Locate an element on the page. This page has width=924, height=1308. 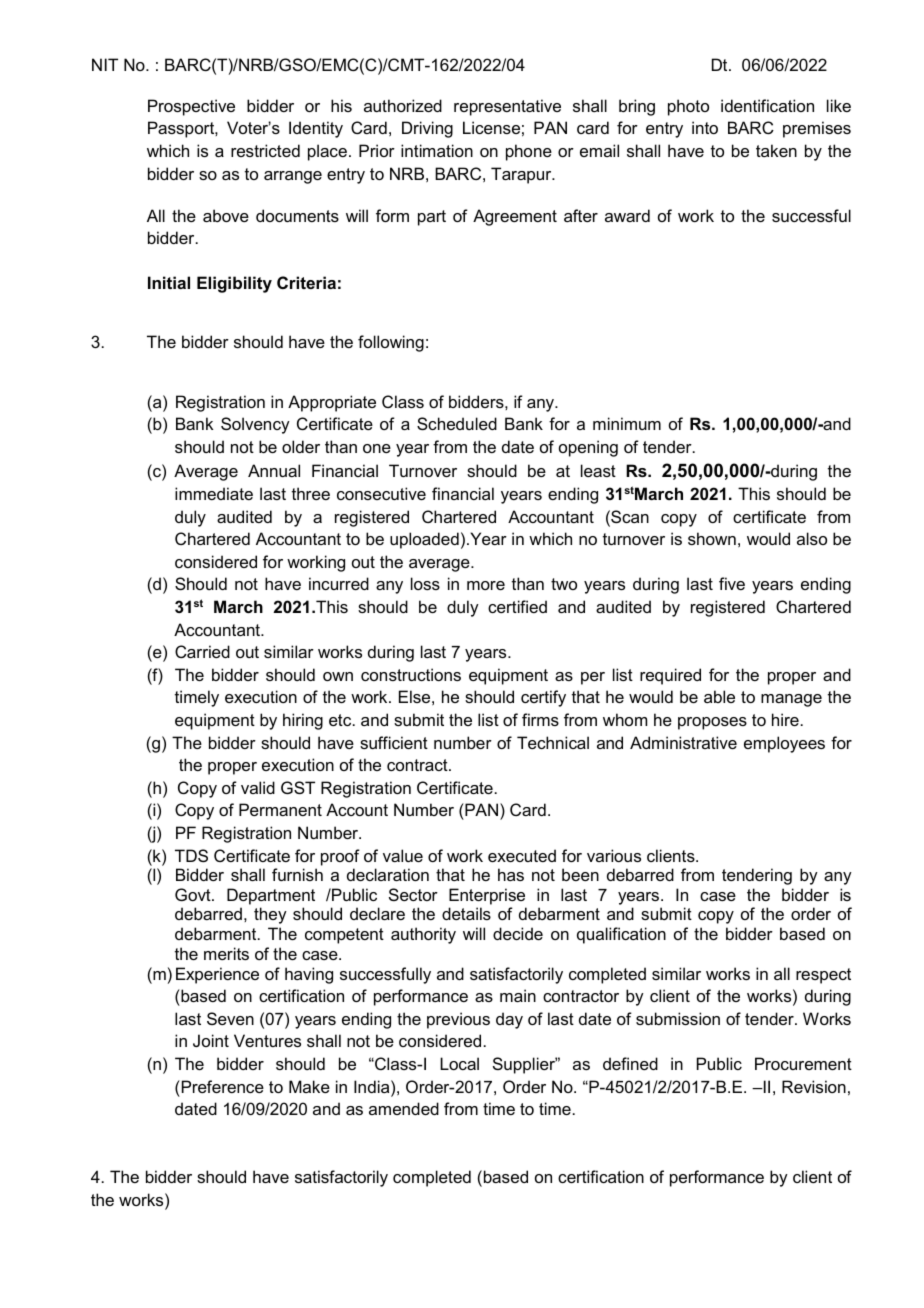
executed is located at coordinates (522, 855).
